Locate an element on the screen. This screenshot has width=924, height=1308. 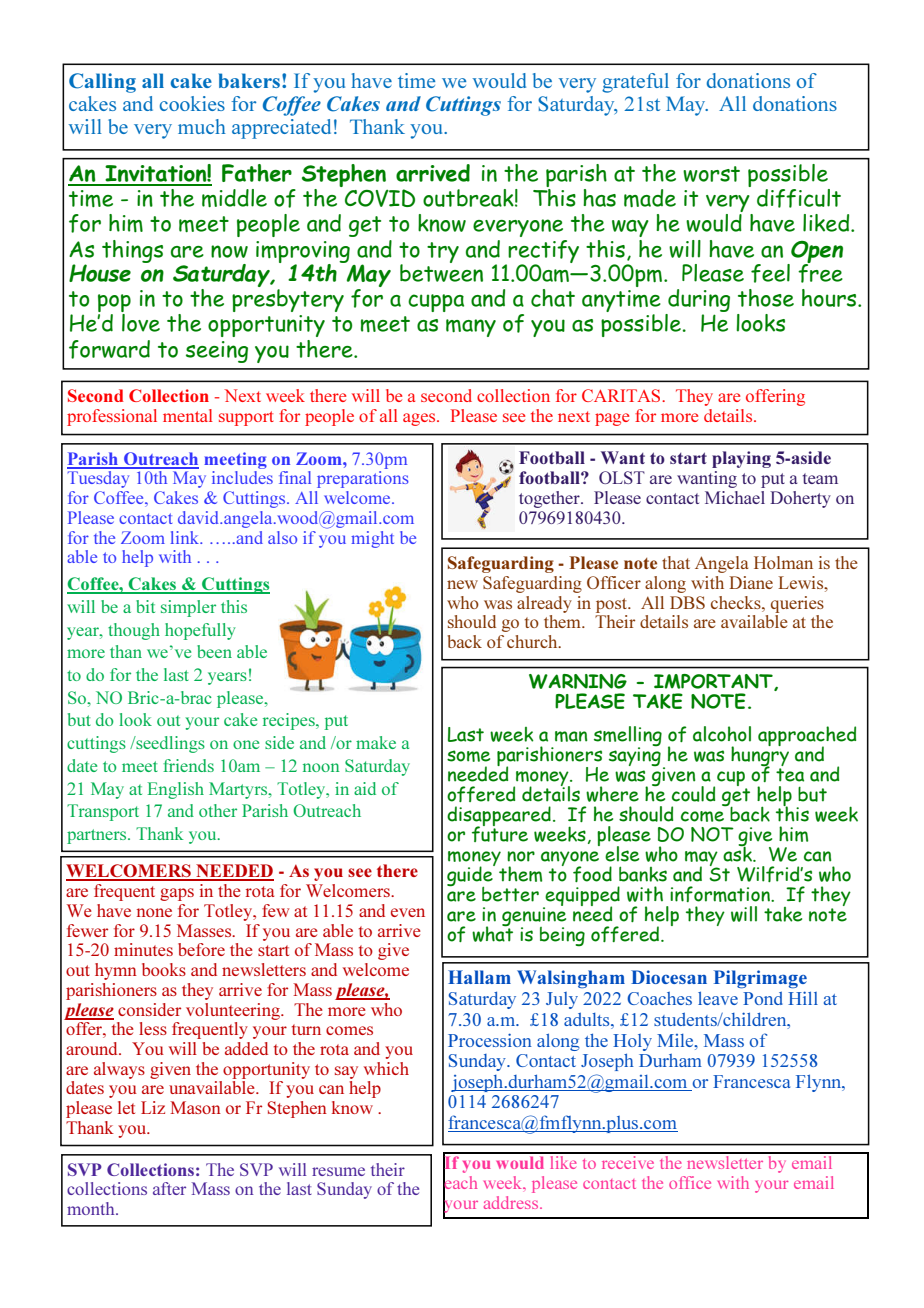
playing is located at coordinates (741, 459).
